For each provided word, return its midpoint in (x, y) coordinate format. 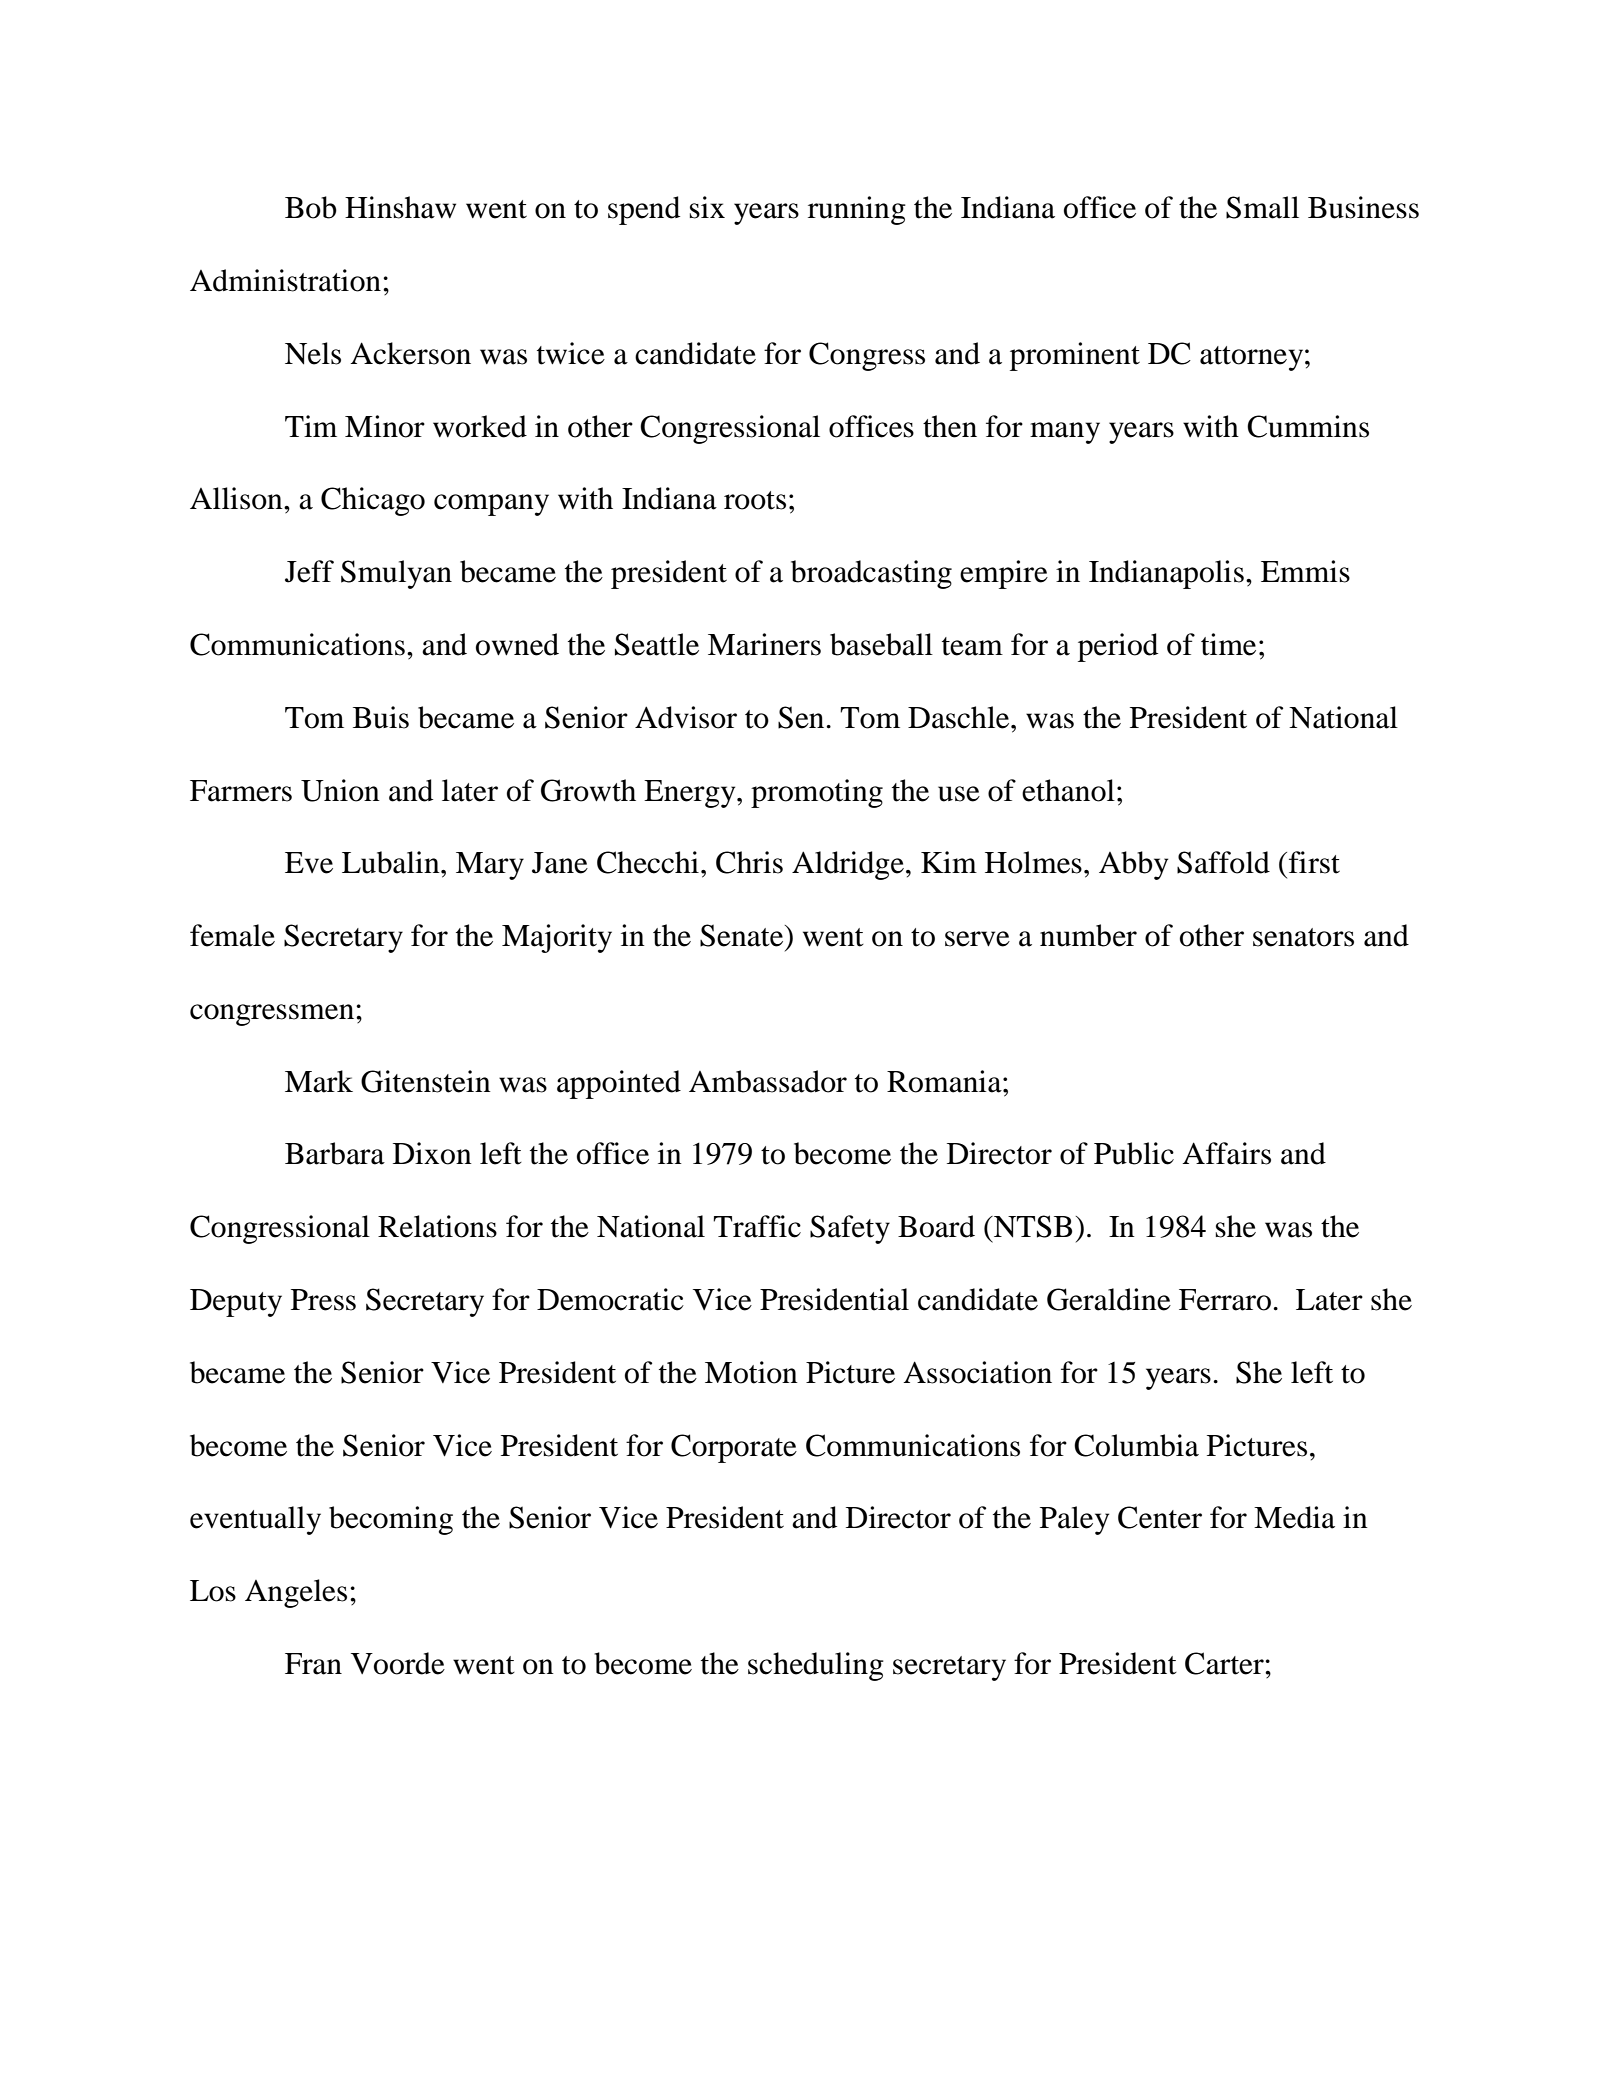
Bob (311, 207)
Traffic (757, 1226)
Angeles (296, 1593)
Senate (743, 935)
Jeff (309, 571)
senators (1303, 937)
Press (323, 1300)
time (1228, 644)
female (232, 935)
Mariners (764, 644)
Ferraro (1225, 1300)
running (857, 210)
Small (1262, 207)
